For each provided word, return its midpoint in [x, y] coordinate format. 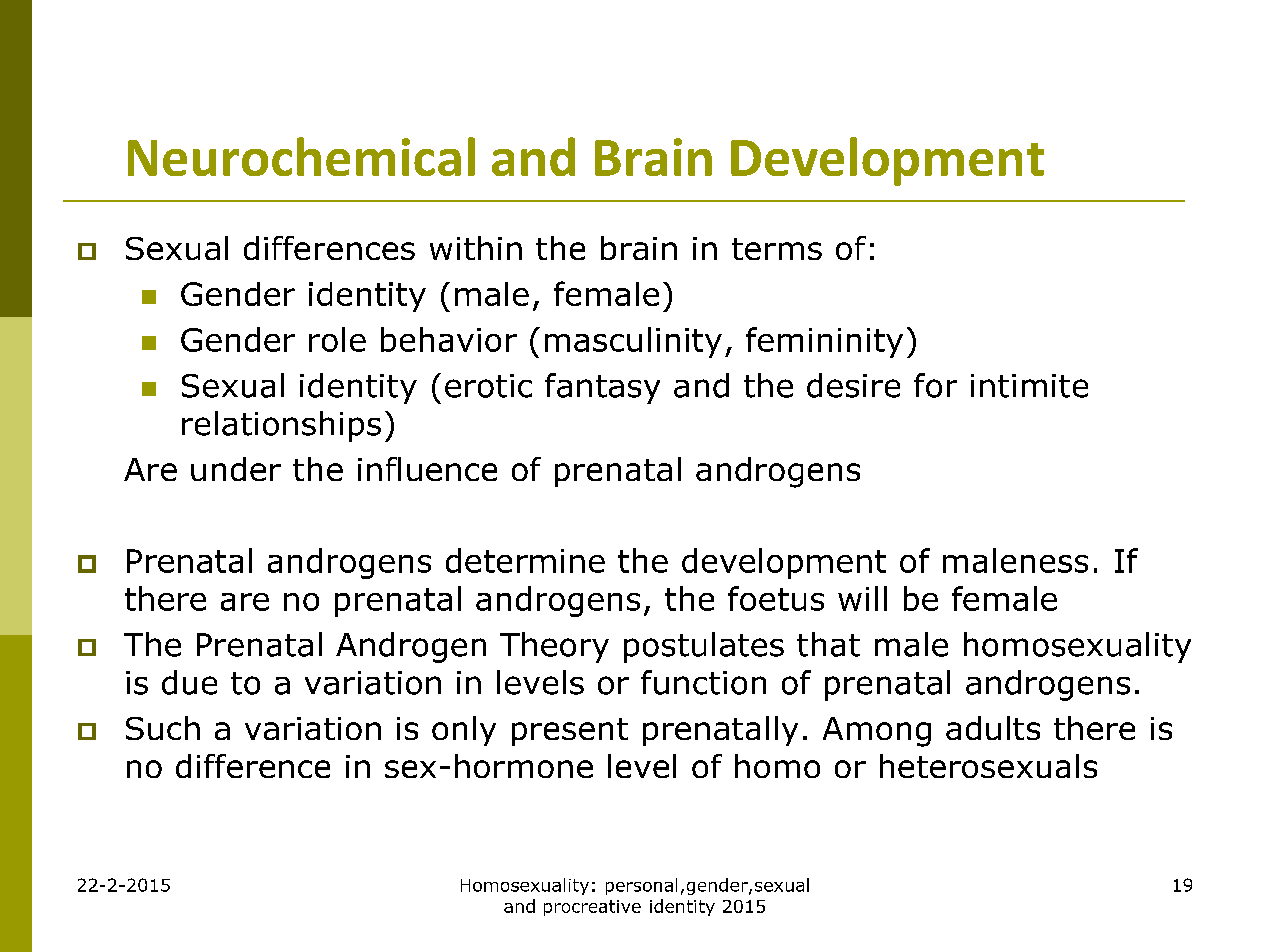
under [236, 469]
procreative [592, 908]
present [570, 732]
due [189, 682]
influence [427, 469]
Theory [554, 647]
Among [877, 732]
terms [777, 249]
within [476, 248]
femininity [824, 342]
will [862, 598]
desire [853, 385]
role [337, 339]
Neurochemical [301, 156]
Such [163, 728]
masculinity [633, 342]
